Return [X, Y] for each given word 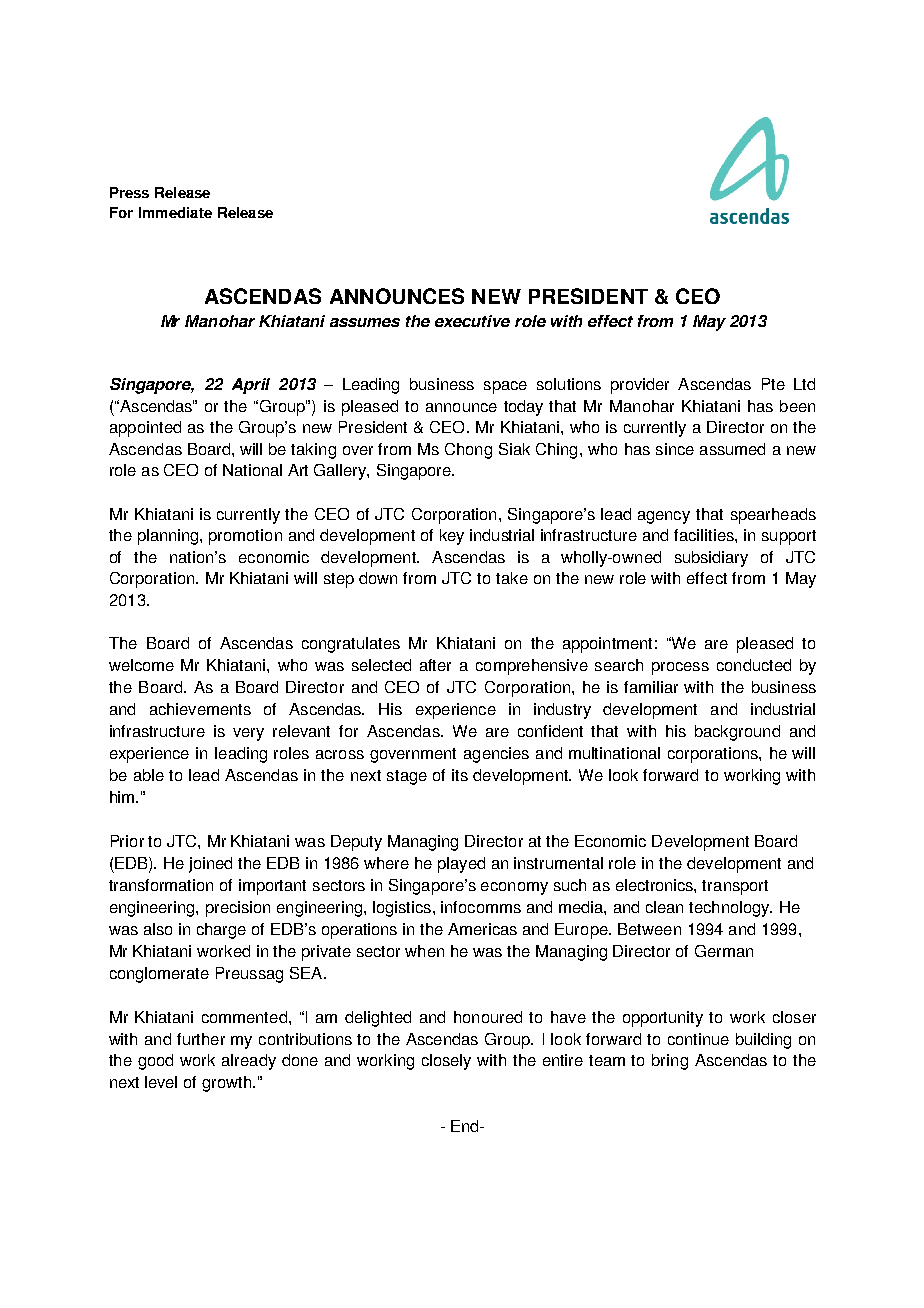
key [452, 537]
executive [472, 321]
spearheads [773, 516]
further [201, 1039]
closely [446, 1062]
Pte [773, 384]
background [737, 733]
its [460, 775]
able [149, 775]
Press [129, 192]
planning [169, 537]
